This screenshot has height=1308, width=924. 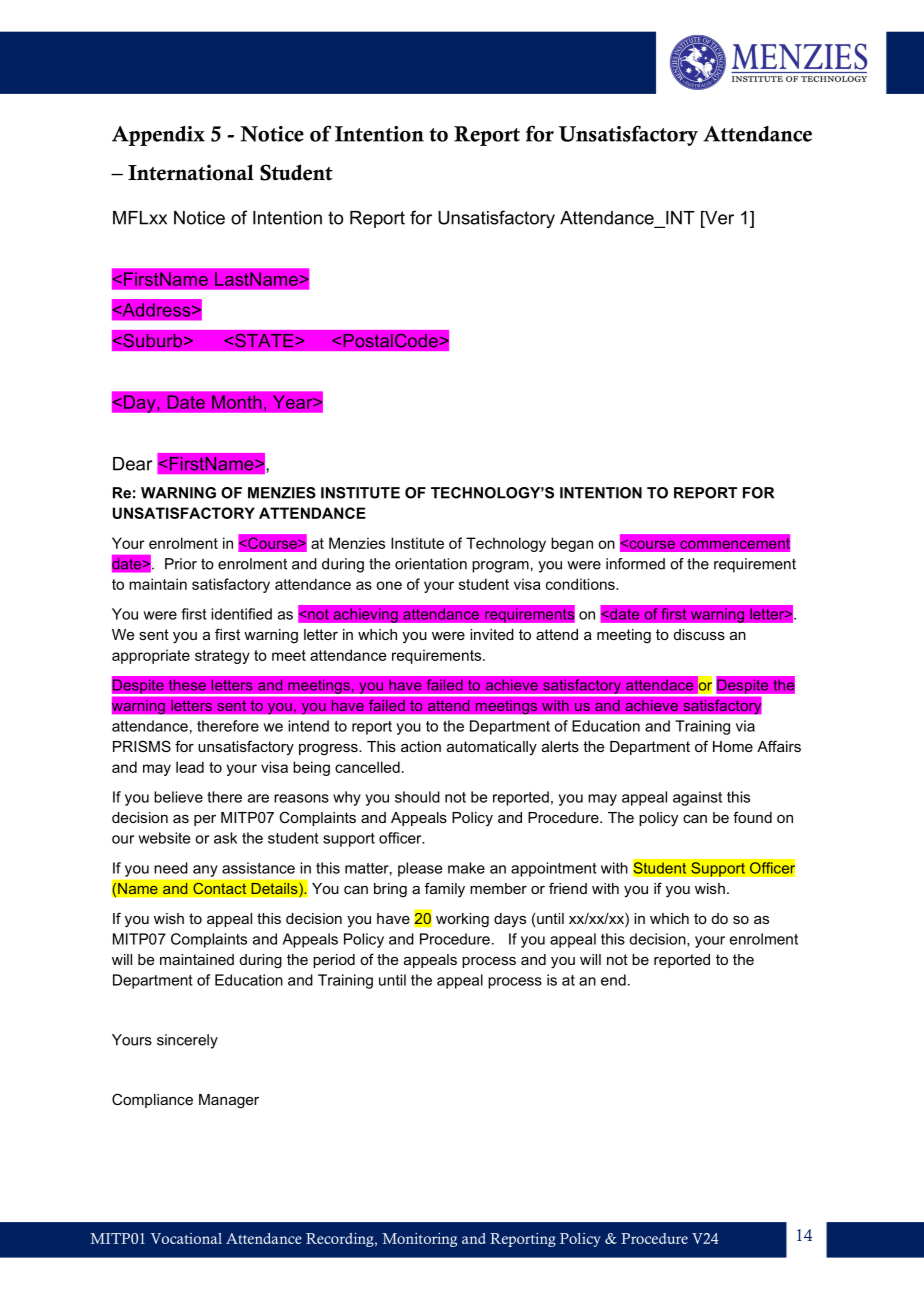 What do you see at coordinates (186, 1238) in the screenshot?
I see `Vocational` at bounding box center [186, 1238].
